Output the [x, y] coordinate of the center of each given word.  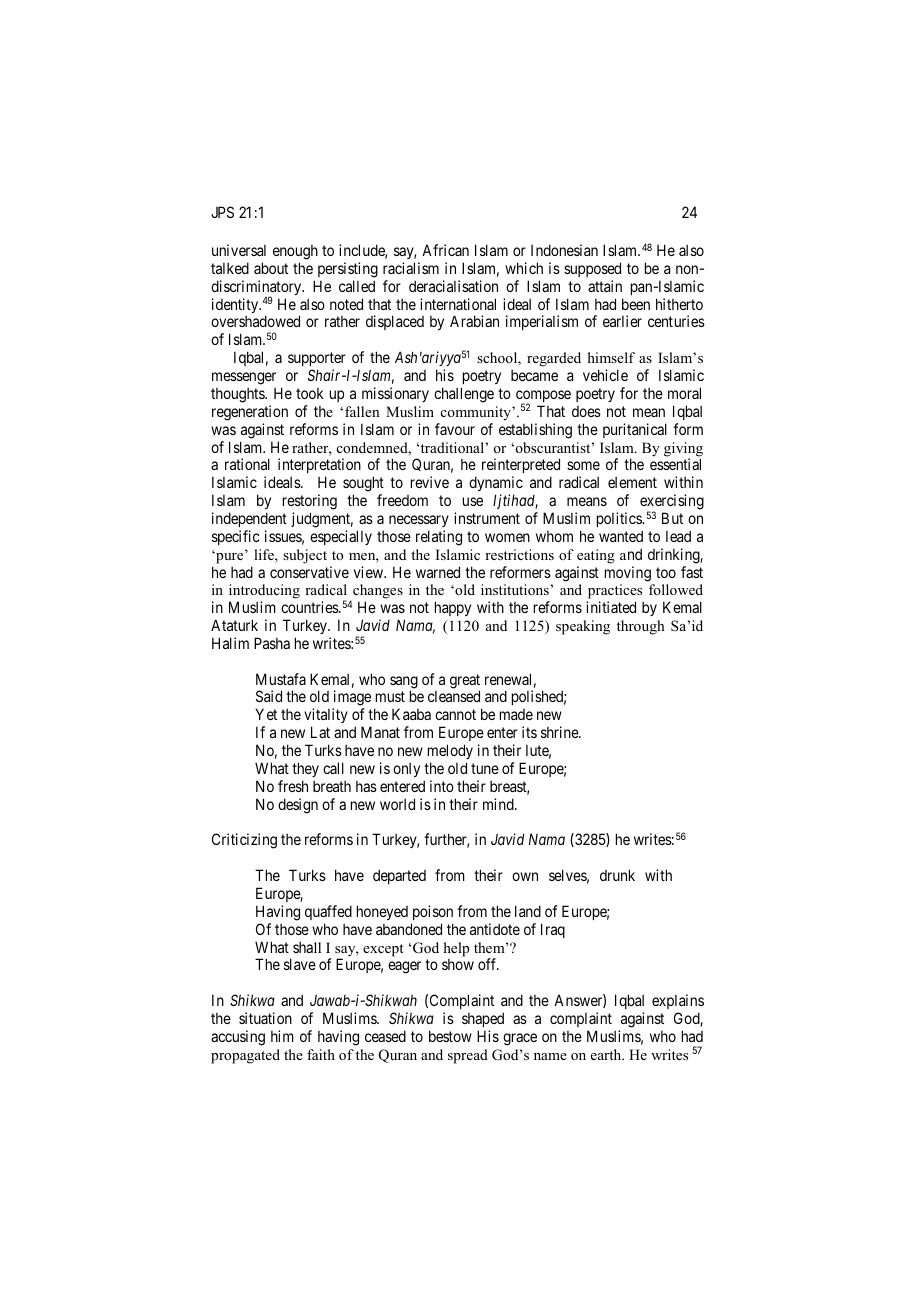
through [641, 627]
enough [295, 252]
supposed [592, 269]
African [445, 250]
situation [265, 1018]
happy [453, 608]
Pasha [272, 643]
